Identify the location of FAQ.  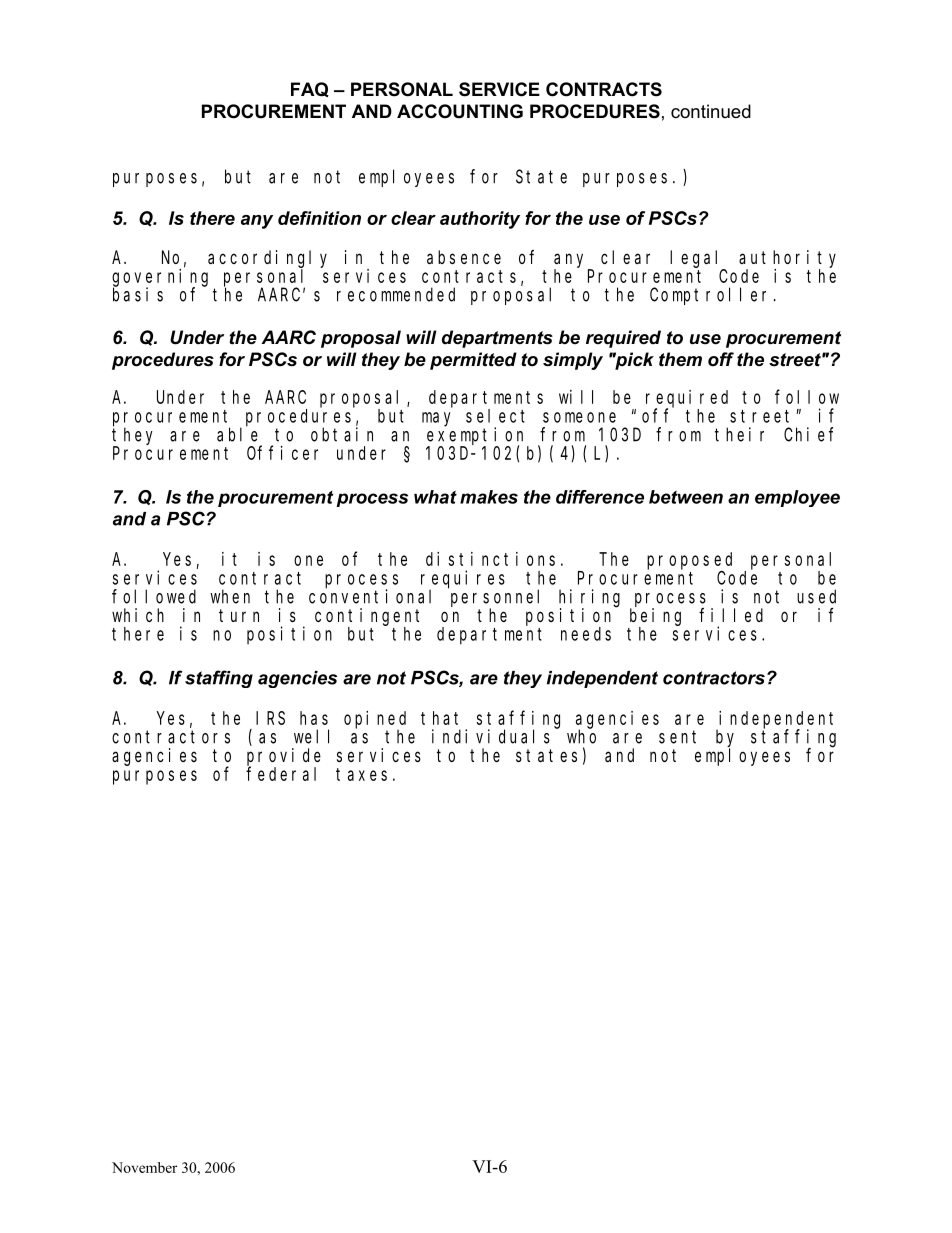
(310, 89).
